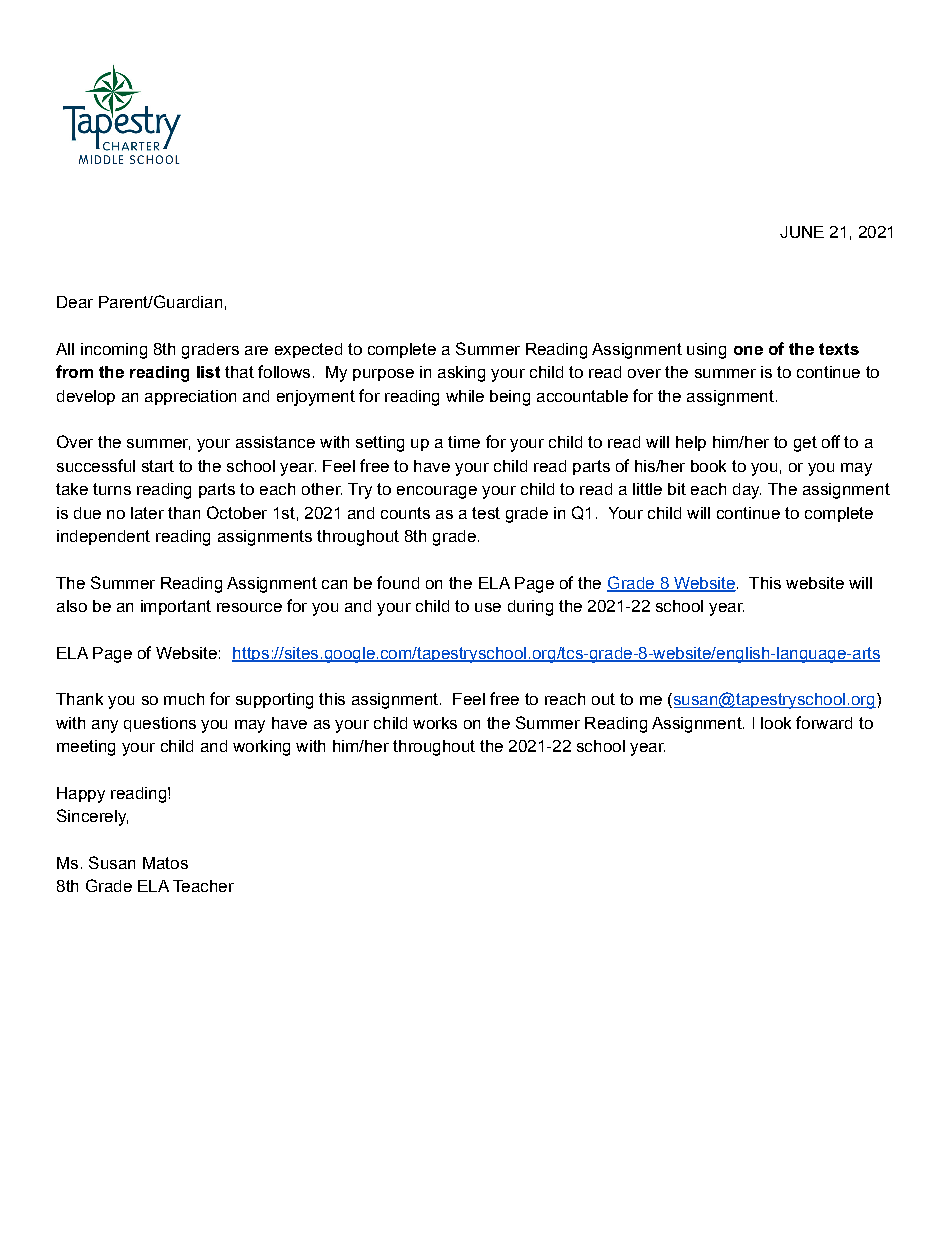 The height and width of the image is (1233, 952). Describe the element at coordinates (802, 232) in the image. I see `JUNE` at that location.
